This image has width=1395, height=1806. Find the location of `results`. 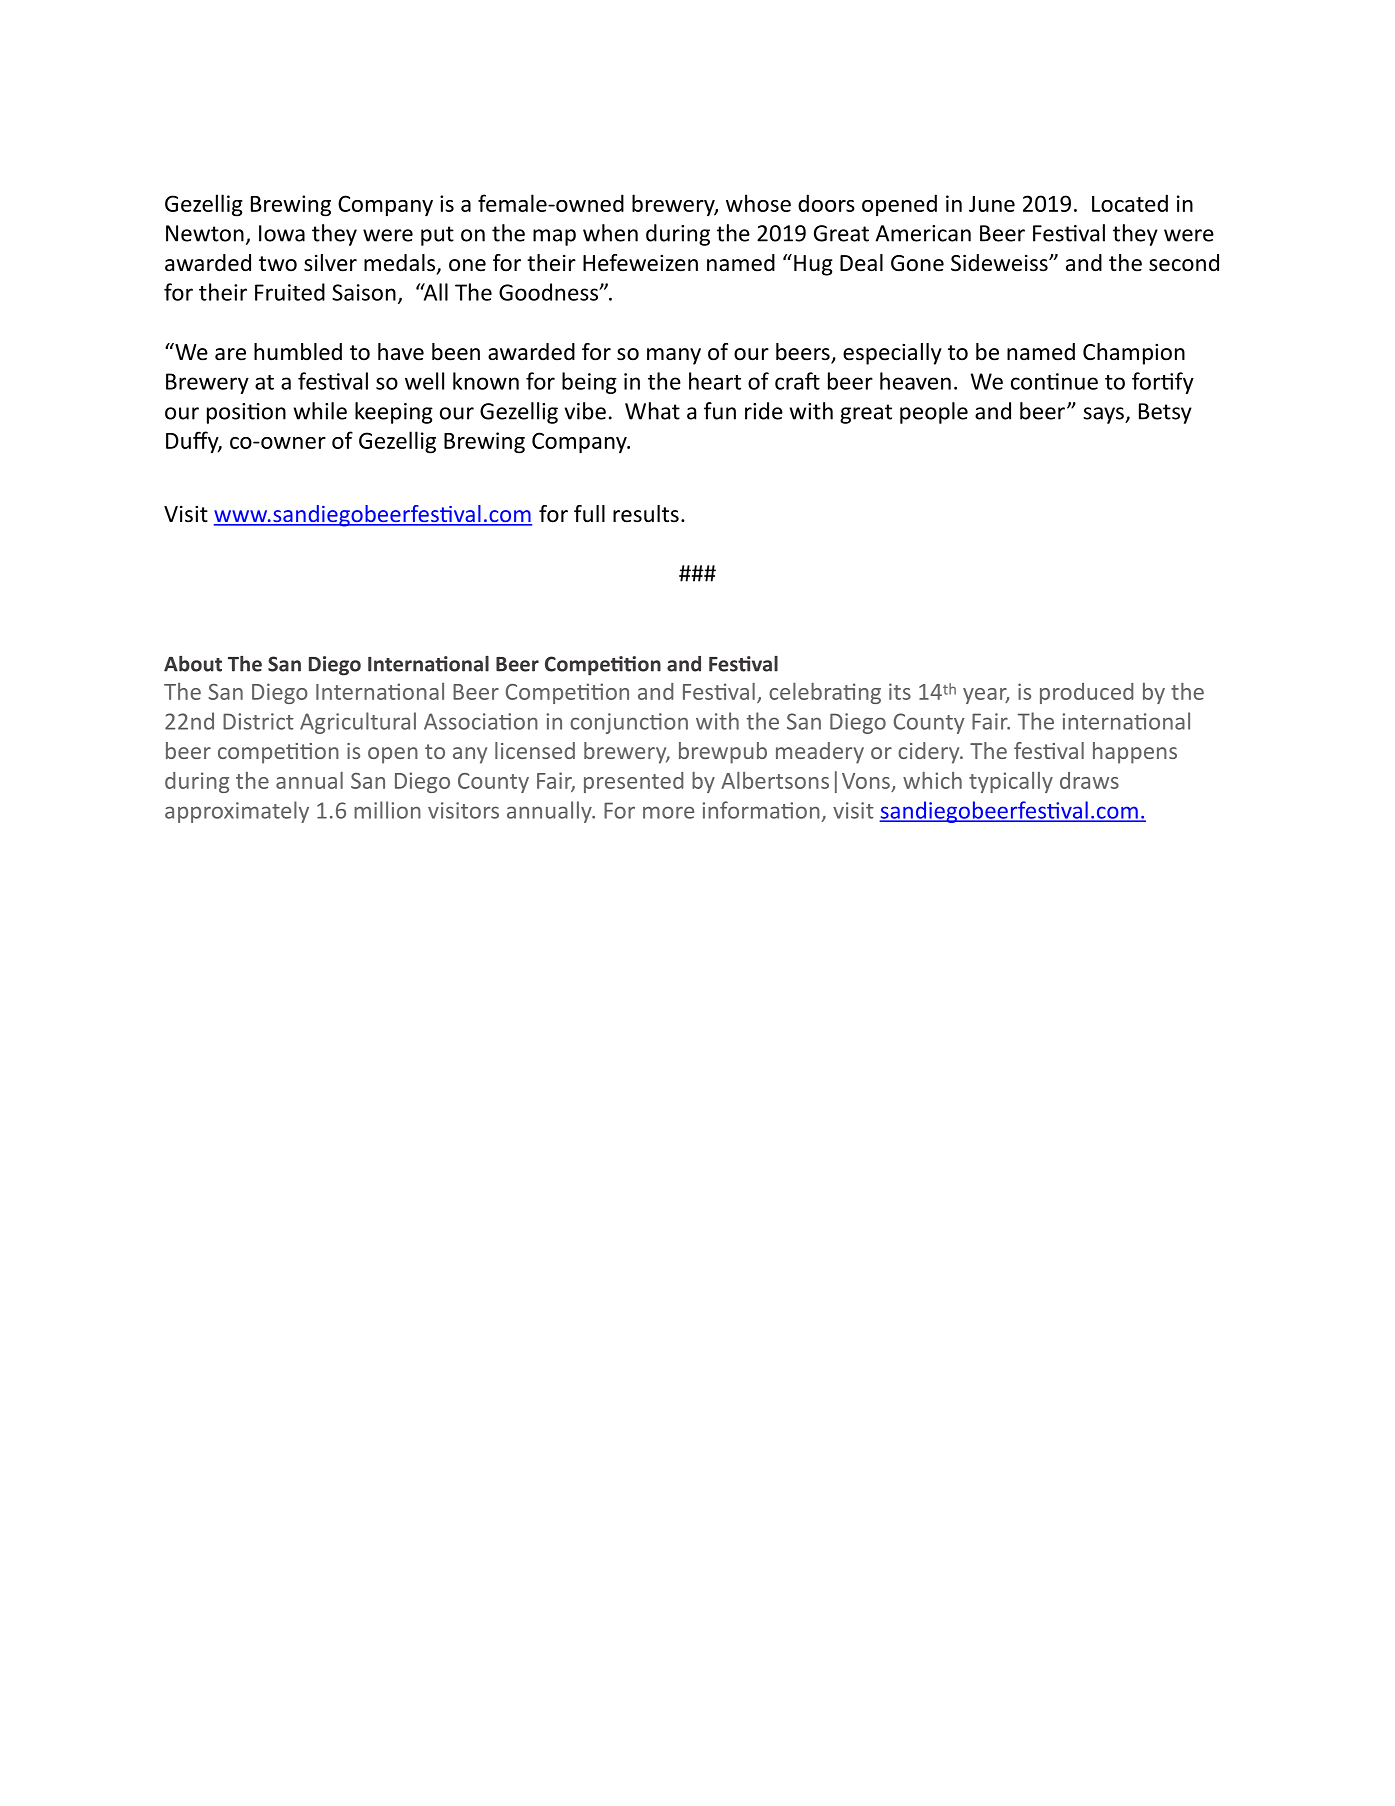

results is located at coordinates (646, 514).
